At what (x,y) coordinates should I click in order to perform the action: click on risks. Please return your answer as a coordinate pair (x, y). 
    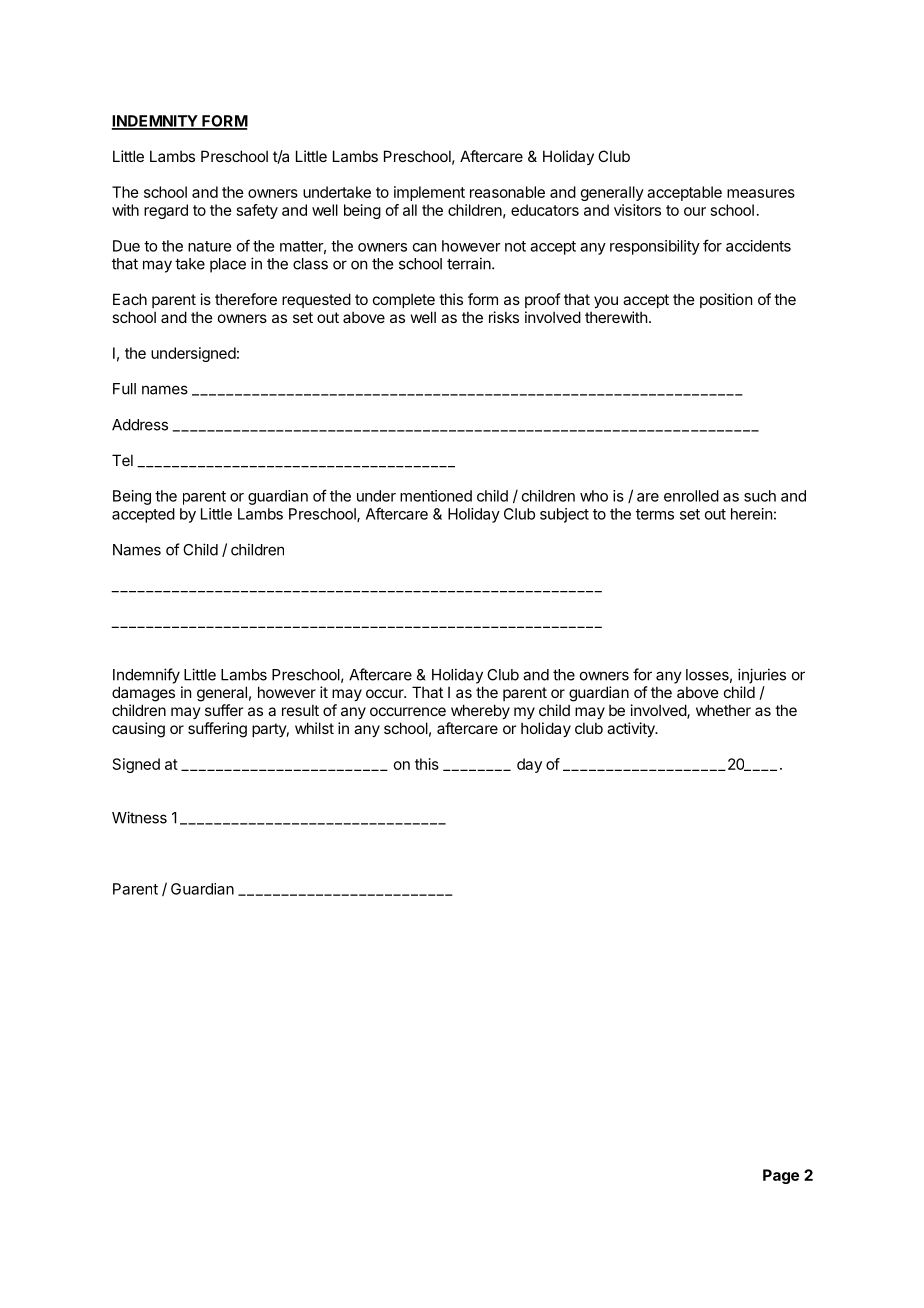
    Looking at the image, I should click on (504, 317).
